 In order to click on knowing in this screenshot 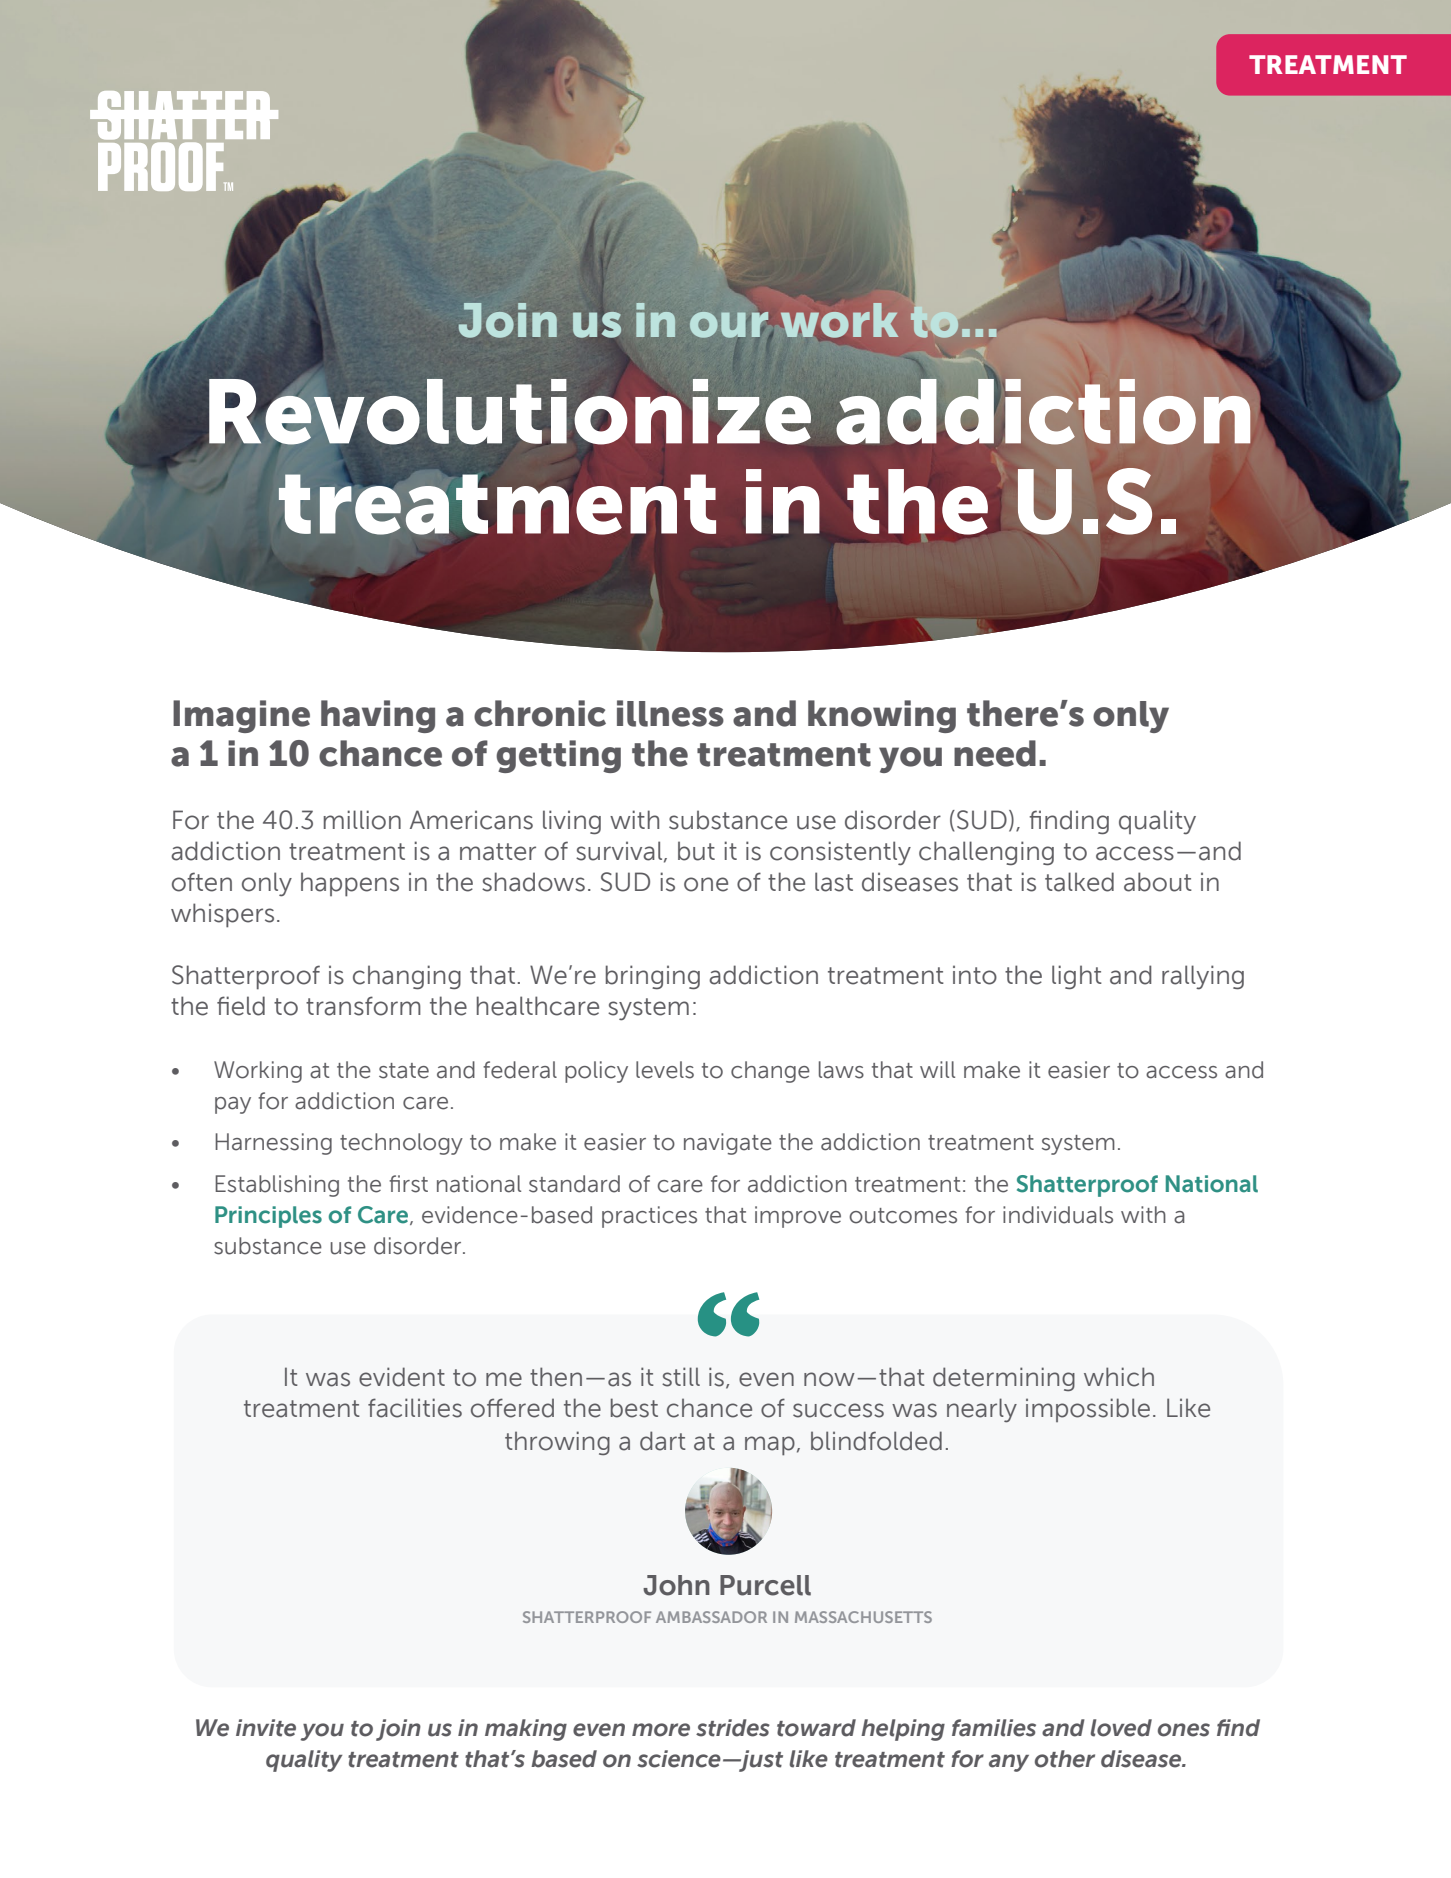, I will do `click(882, 716)`.
